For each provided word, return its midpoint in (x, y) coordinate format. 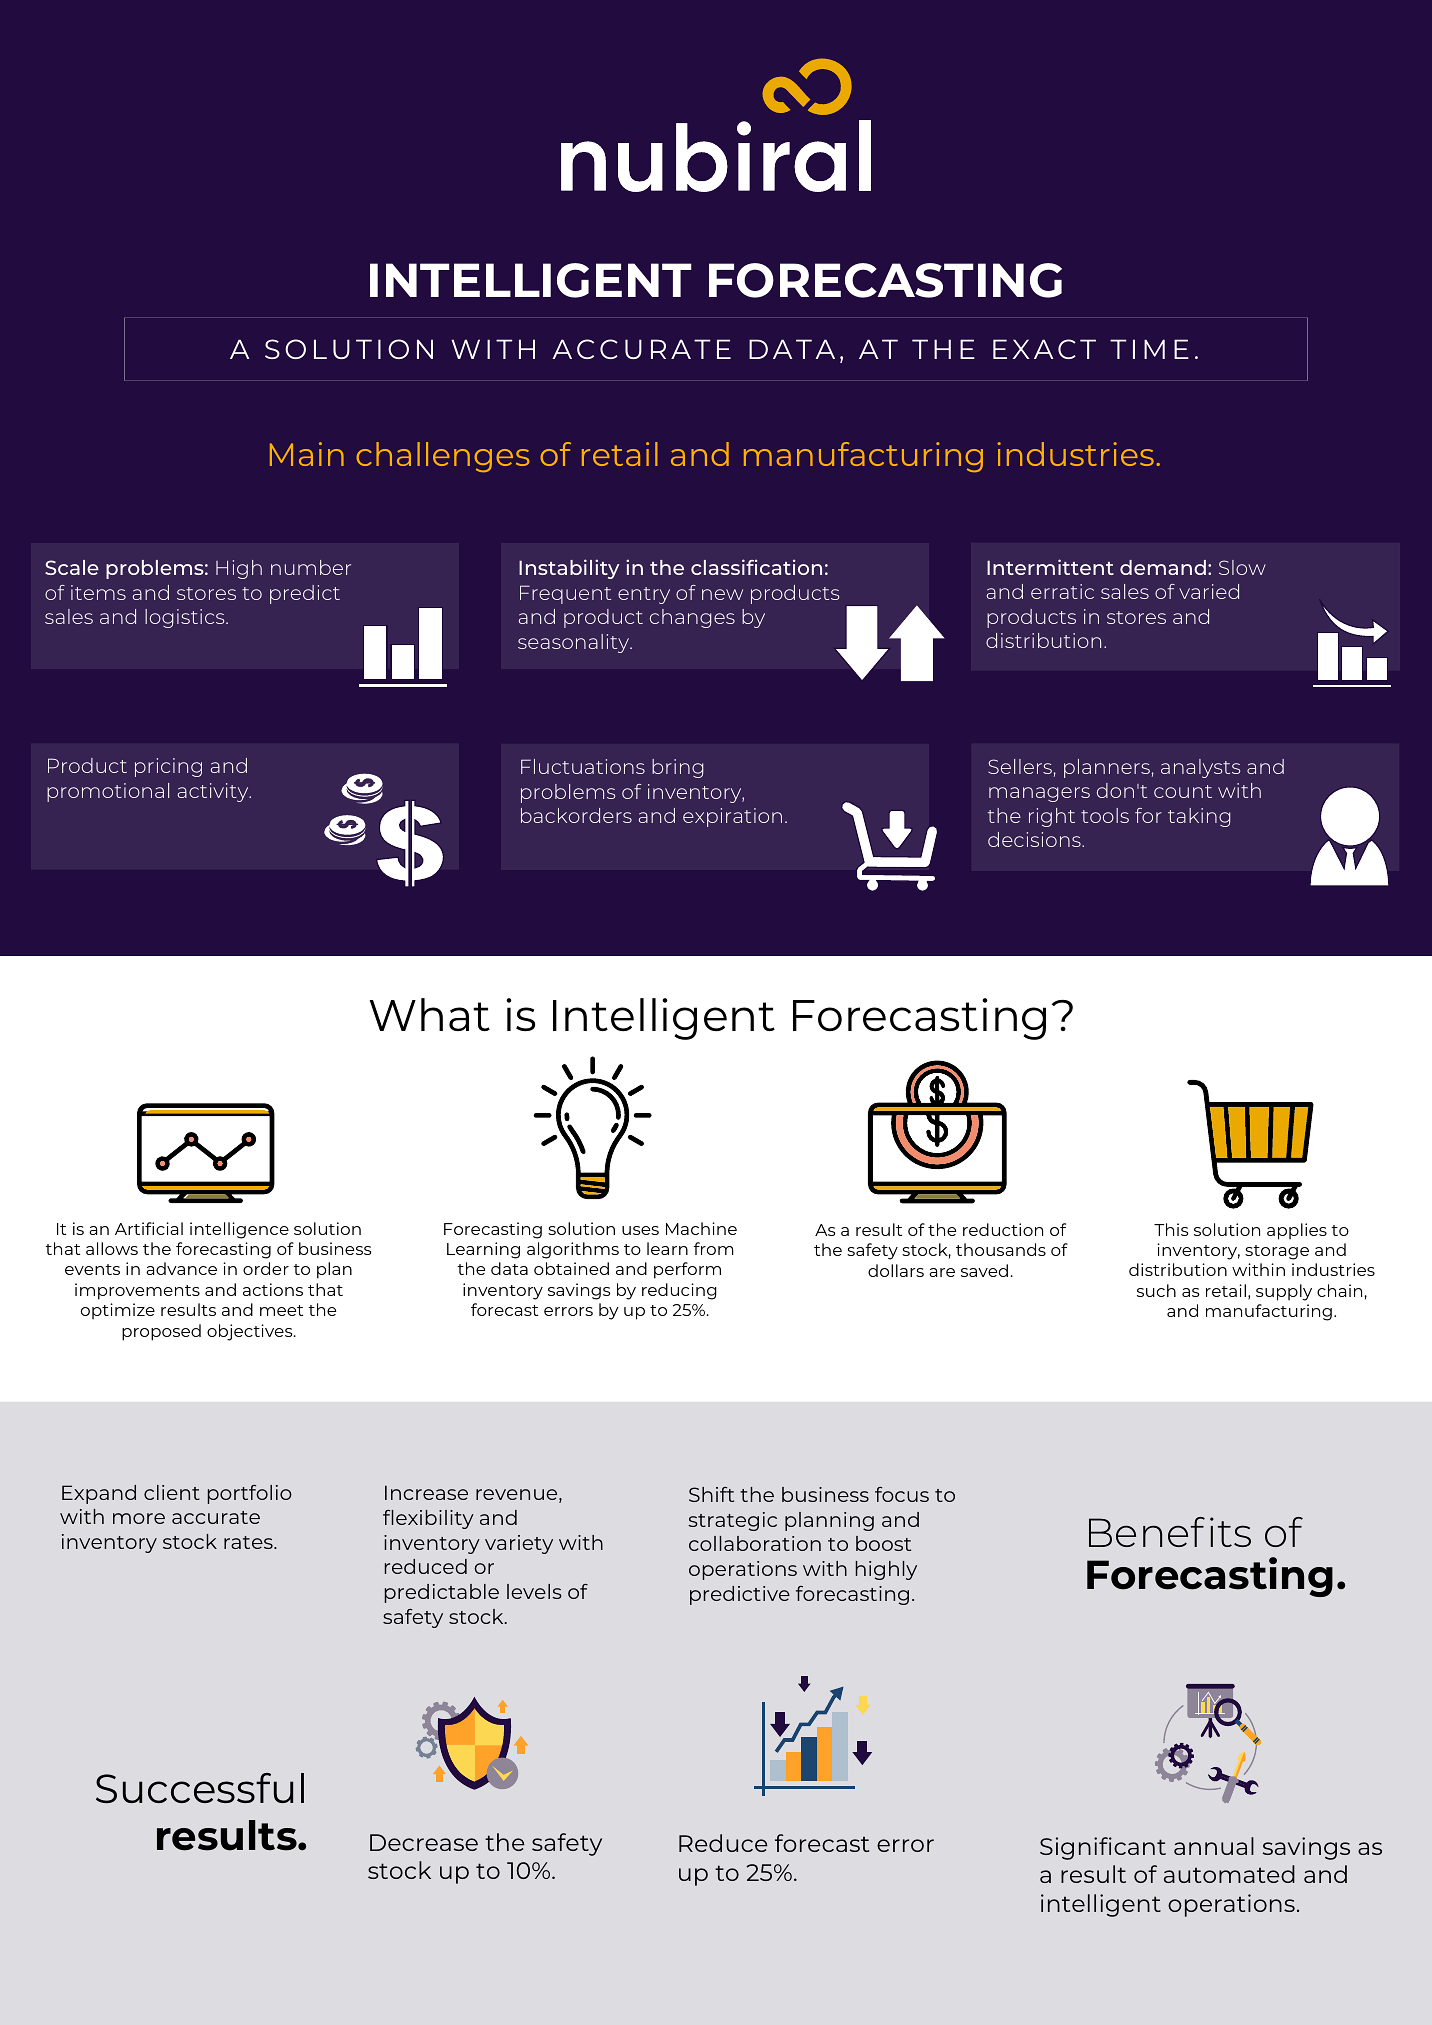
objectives (251, 1332)
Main (307, 454)
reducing (679, 1291)
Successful (200, 1788)
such (1156, 1290)
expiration (732, 817)
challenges (442, 457)
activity (214, 792)
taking (1199, 817)
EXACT (1044, 349)
